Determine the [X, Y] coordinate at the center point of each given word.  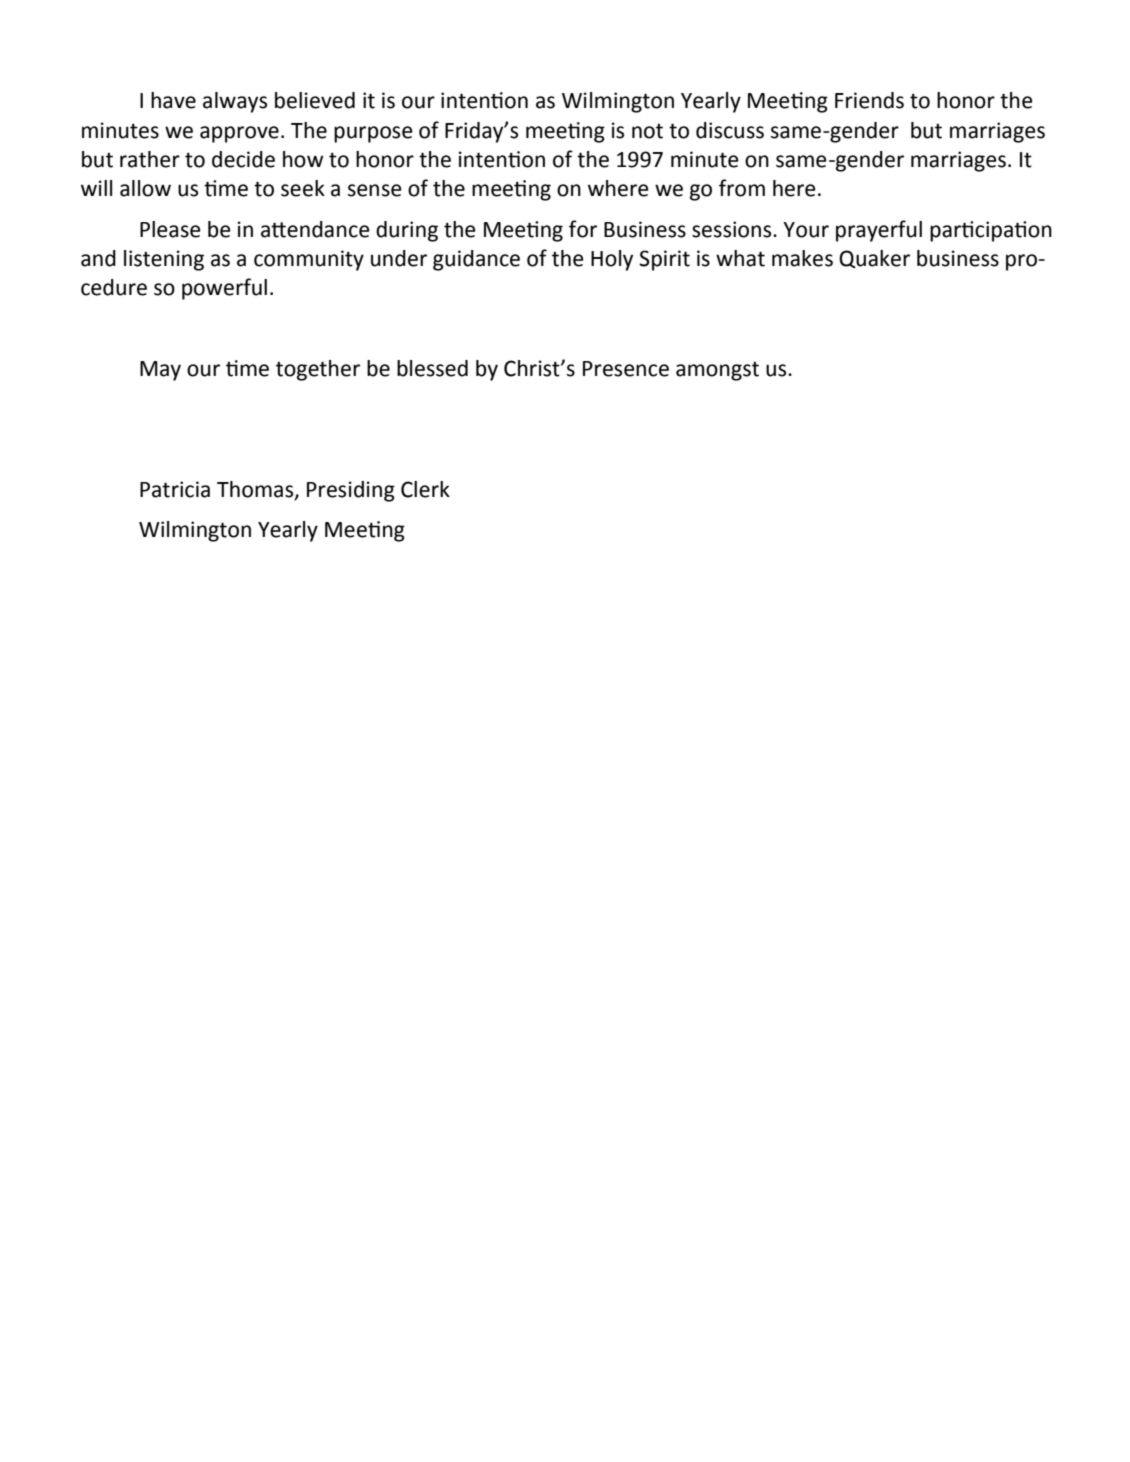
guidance [476, 260]
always [235, 102]
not [647, 131]
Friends [869, 100]
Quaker [874, 259]
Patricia [175, 489]
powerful [224, 289]
